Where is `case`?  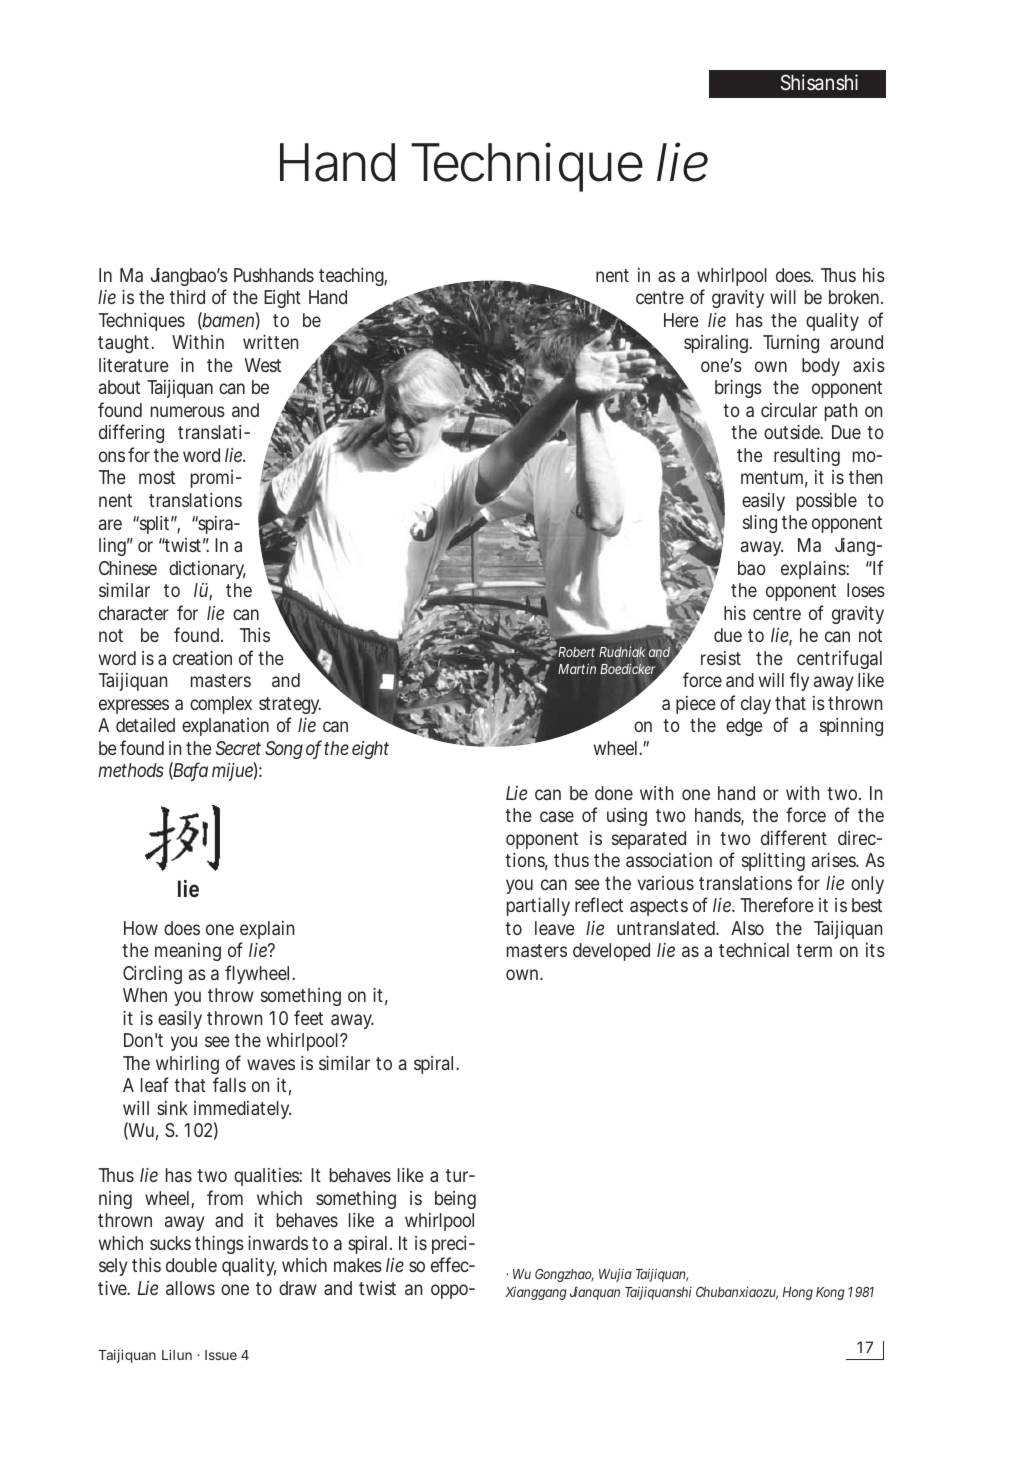 case is located at coordinates (557, 816).
